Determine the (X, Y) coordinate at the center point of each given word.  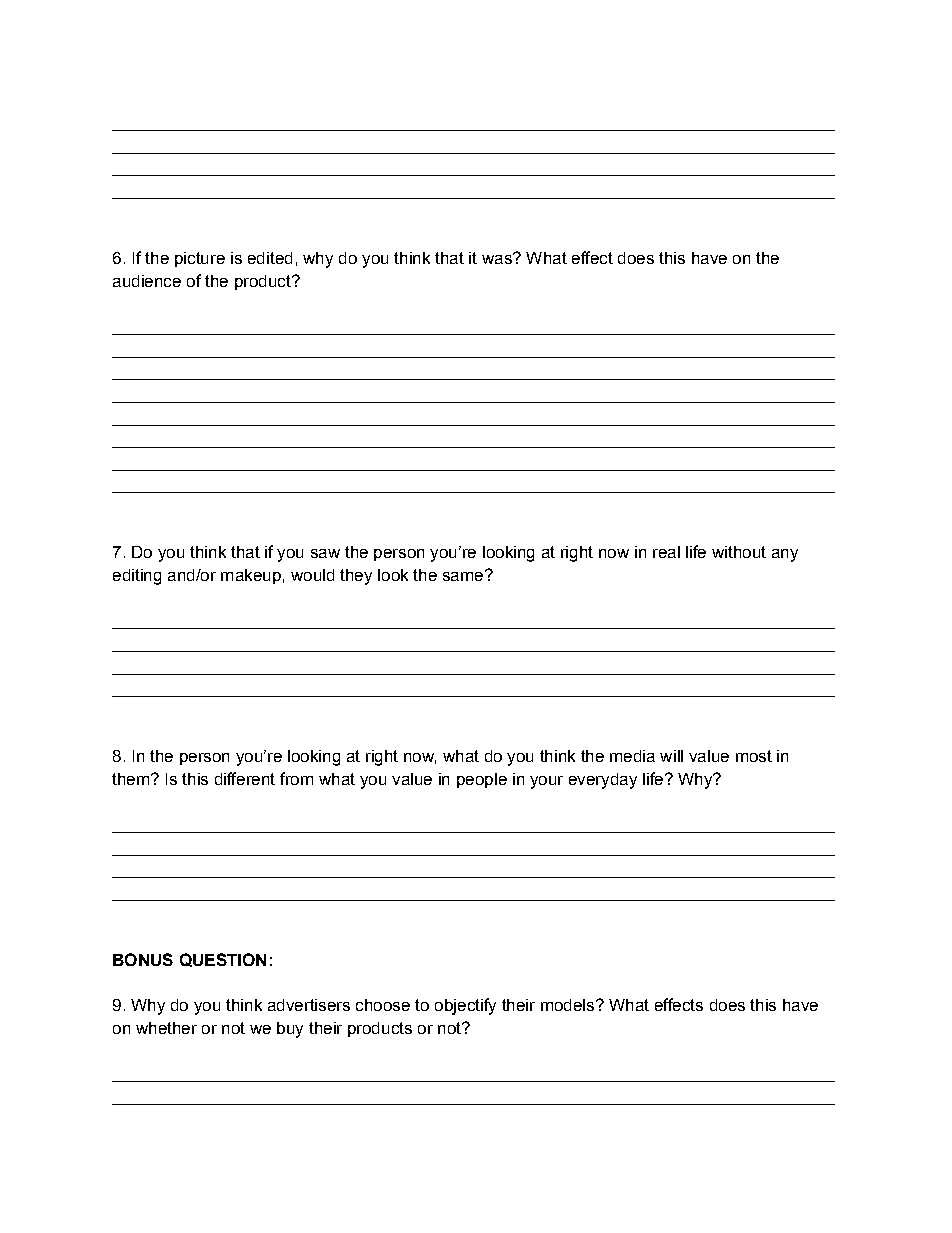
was (498, 258)
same (463, 576)
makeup (251, 576)
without (739, 552)
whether (166, 1028)
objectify (465, 1006)
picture (200, 259)
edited (270, 258)
